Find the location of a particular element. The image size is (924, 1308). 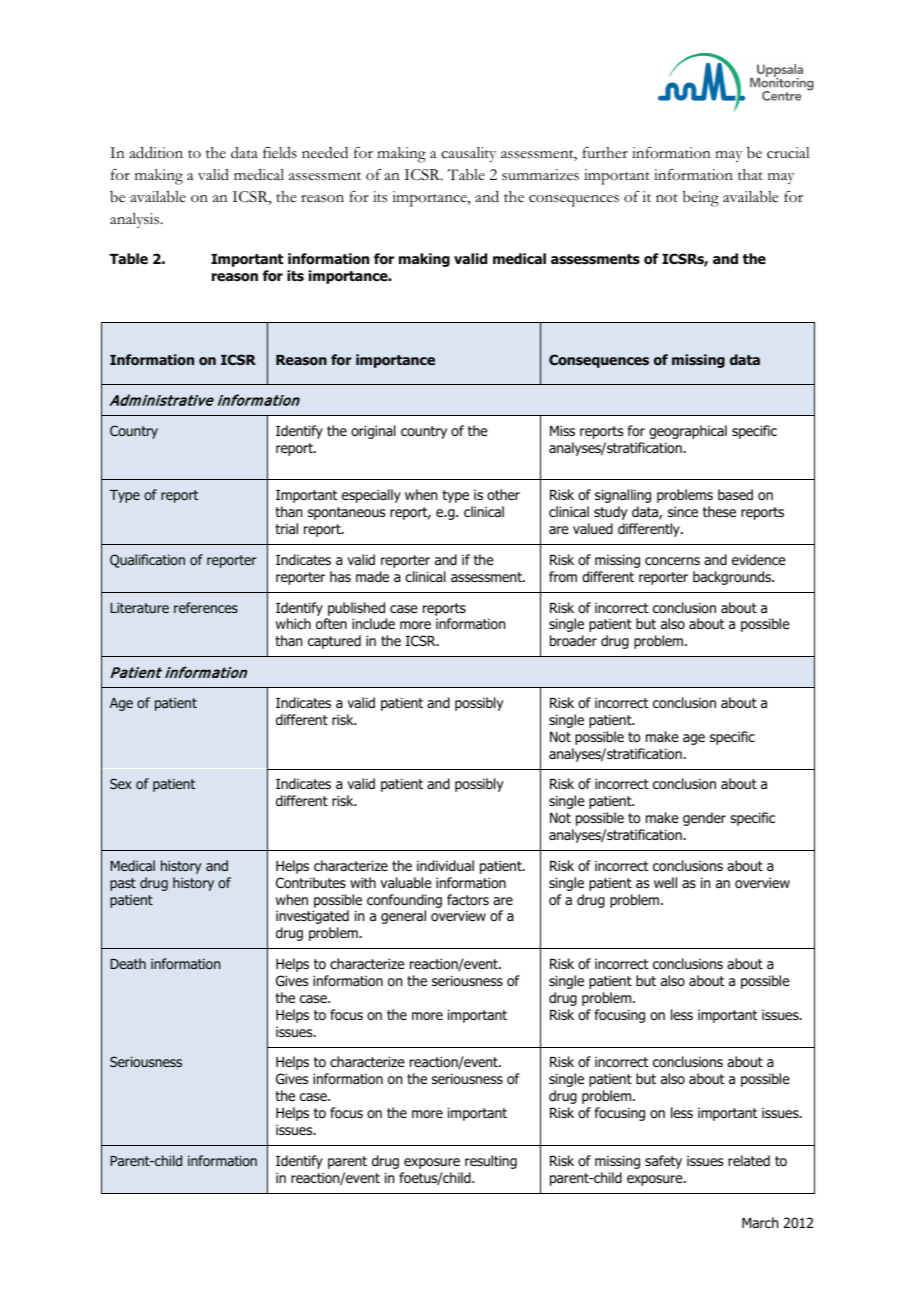

causality is located at coordinates (468, 154).
